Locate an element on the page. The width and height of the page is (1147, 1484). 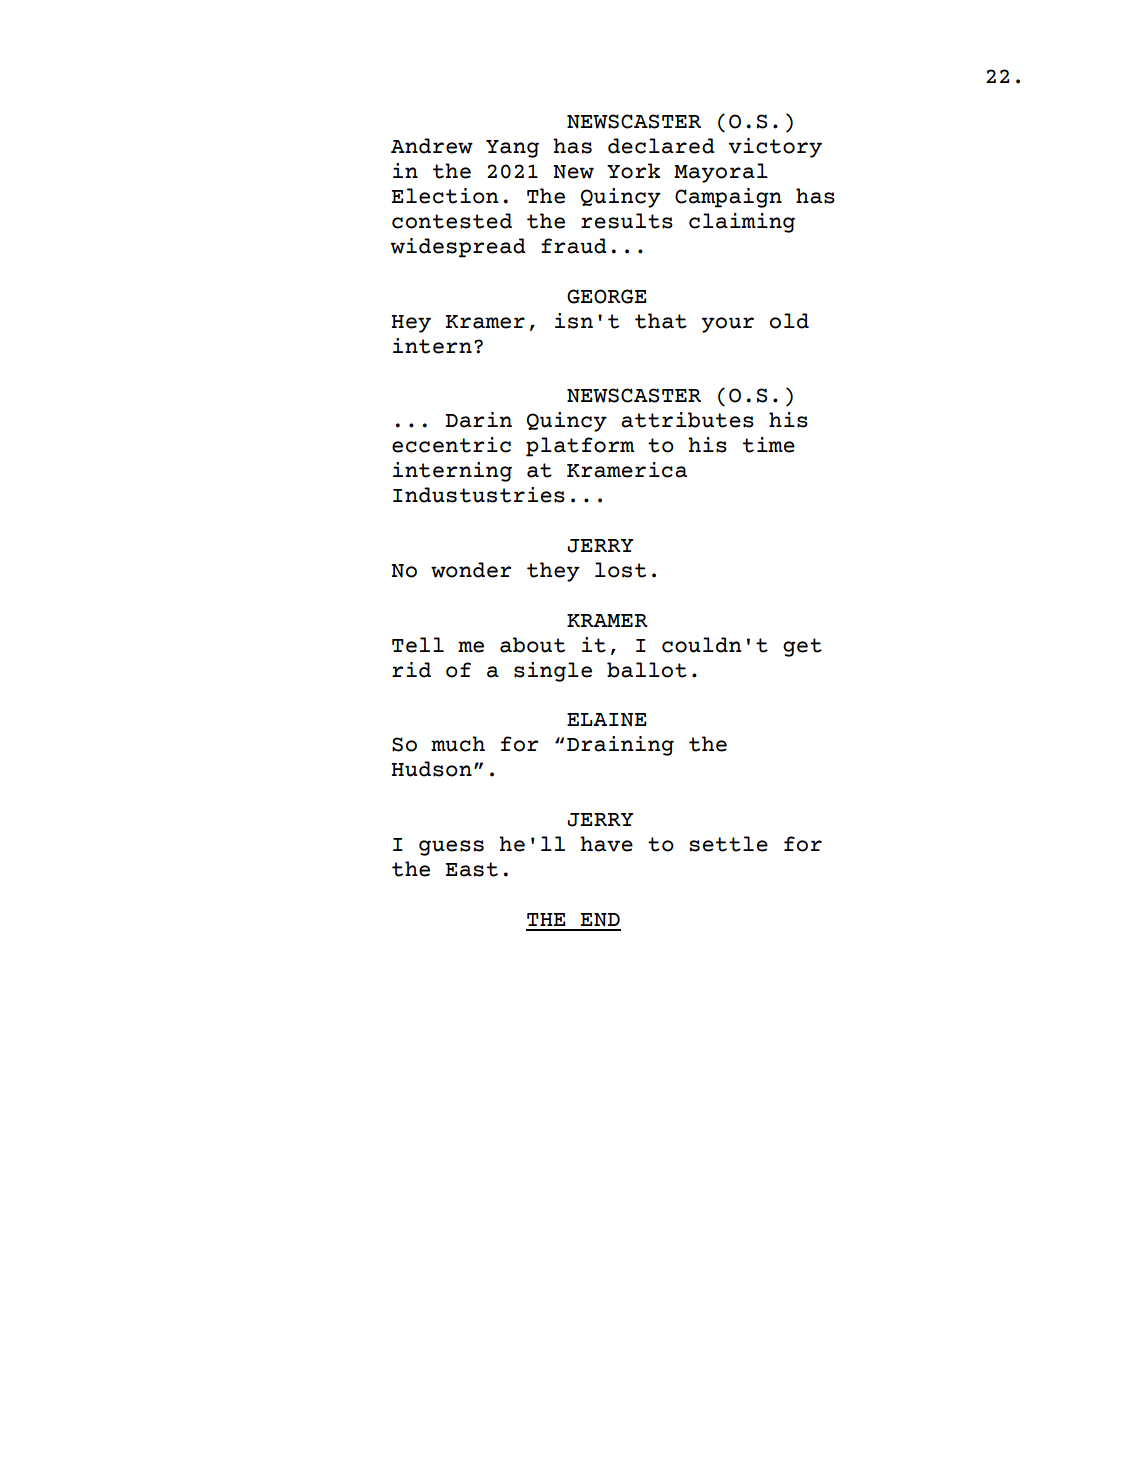
guess is located at coordinates (451, 848).
